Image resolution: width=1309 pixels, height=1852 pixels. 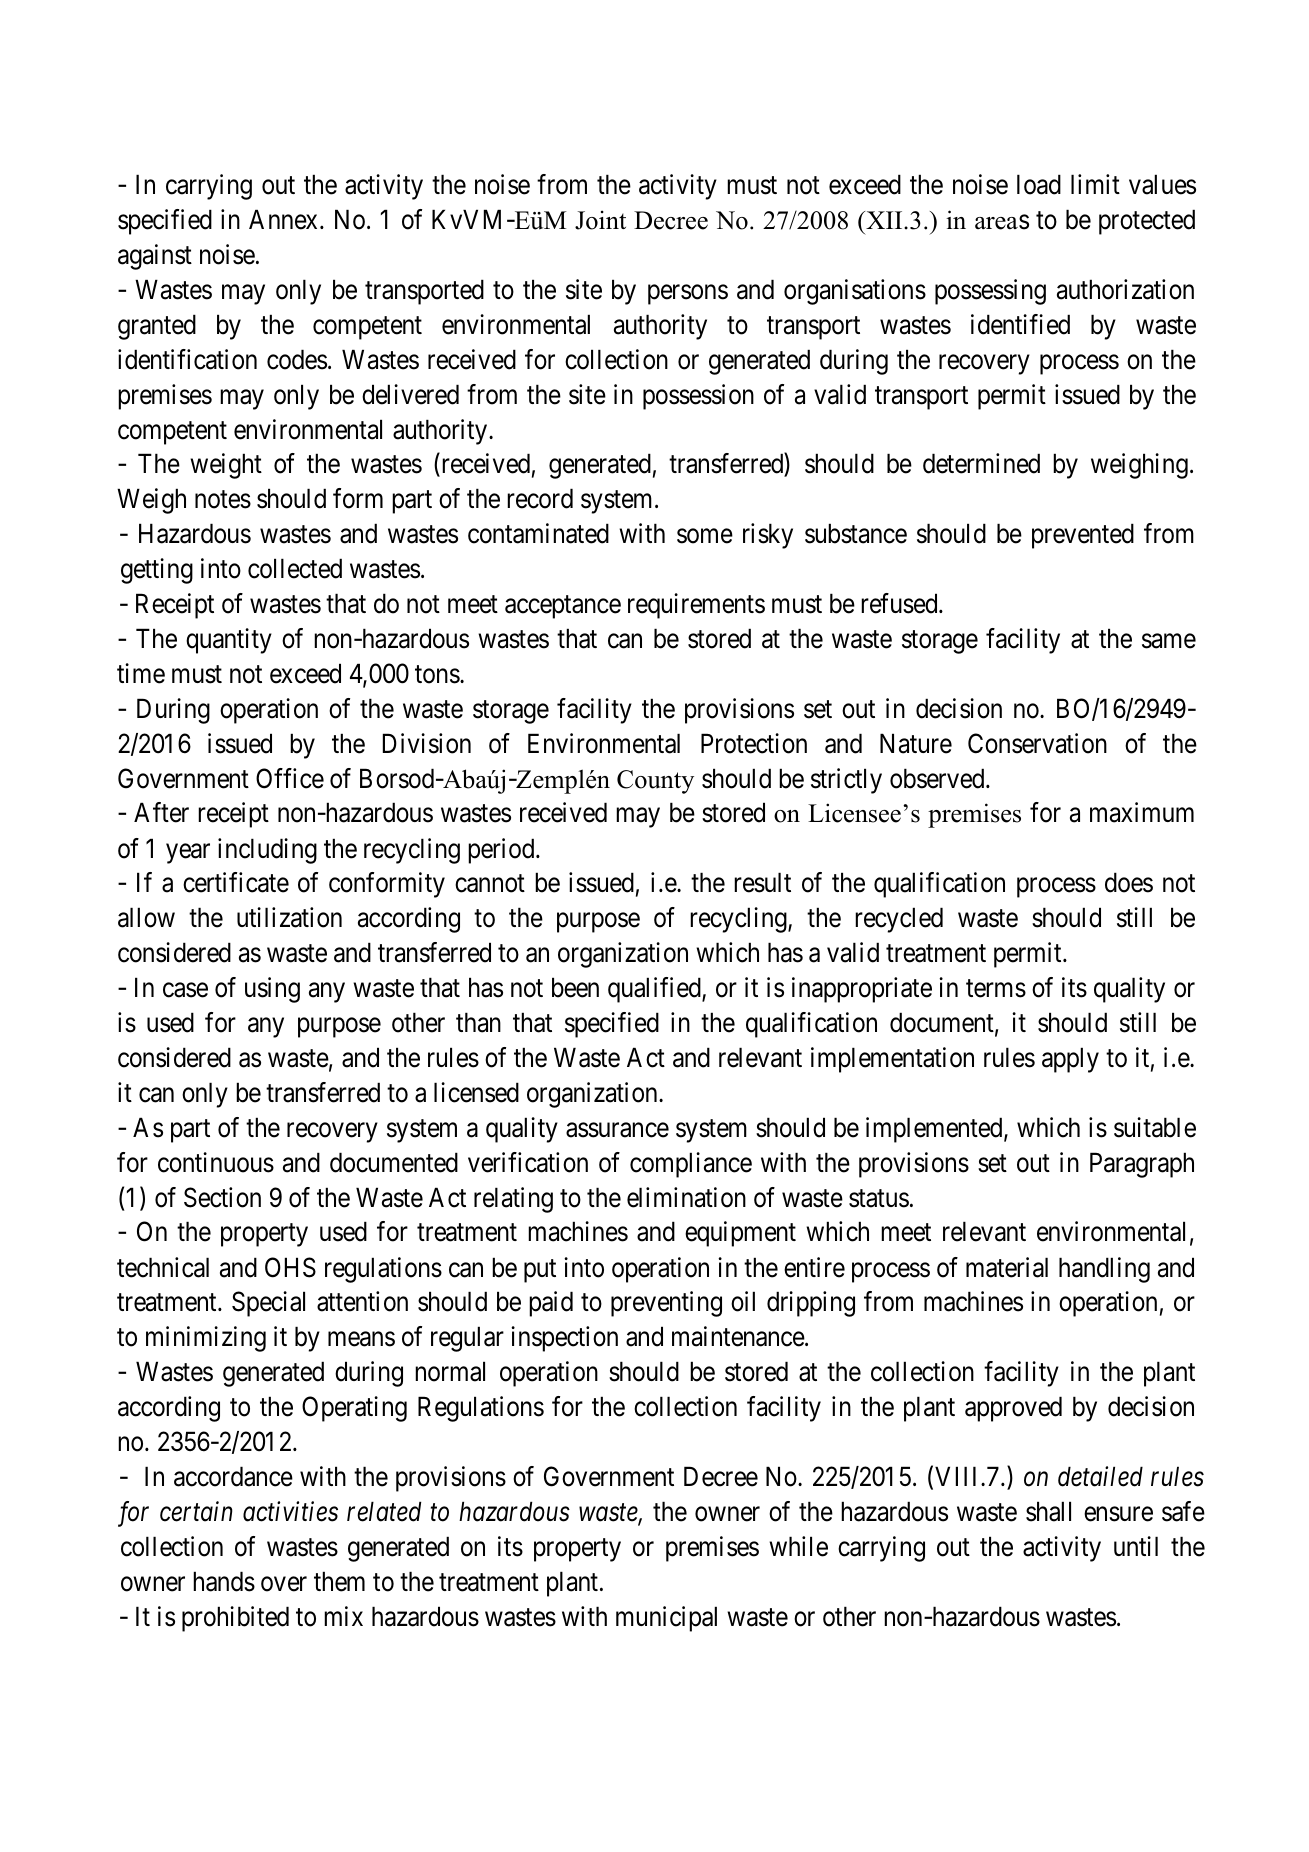 I want to click on Conservation, so click(x=1037, y=743).
